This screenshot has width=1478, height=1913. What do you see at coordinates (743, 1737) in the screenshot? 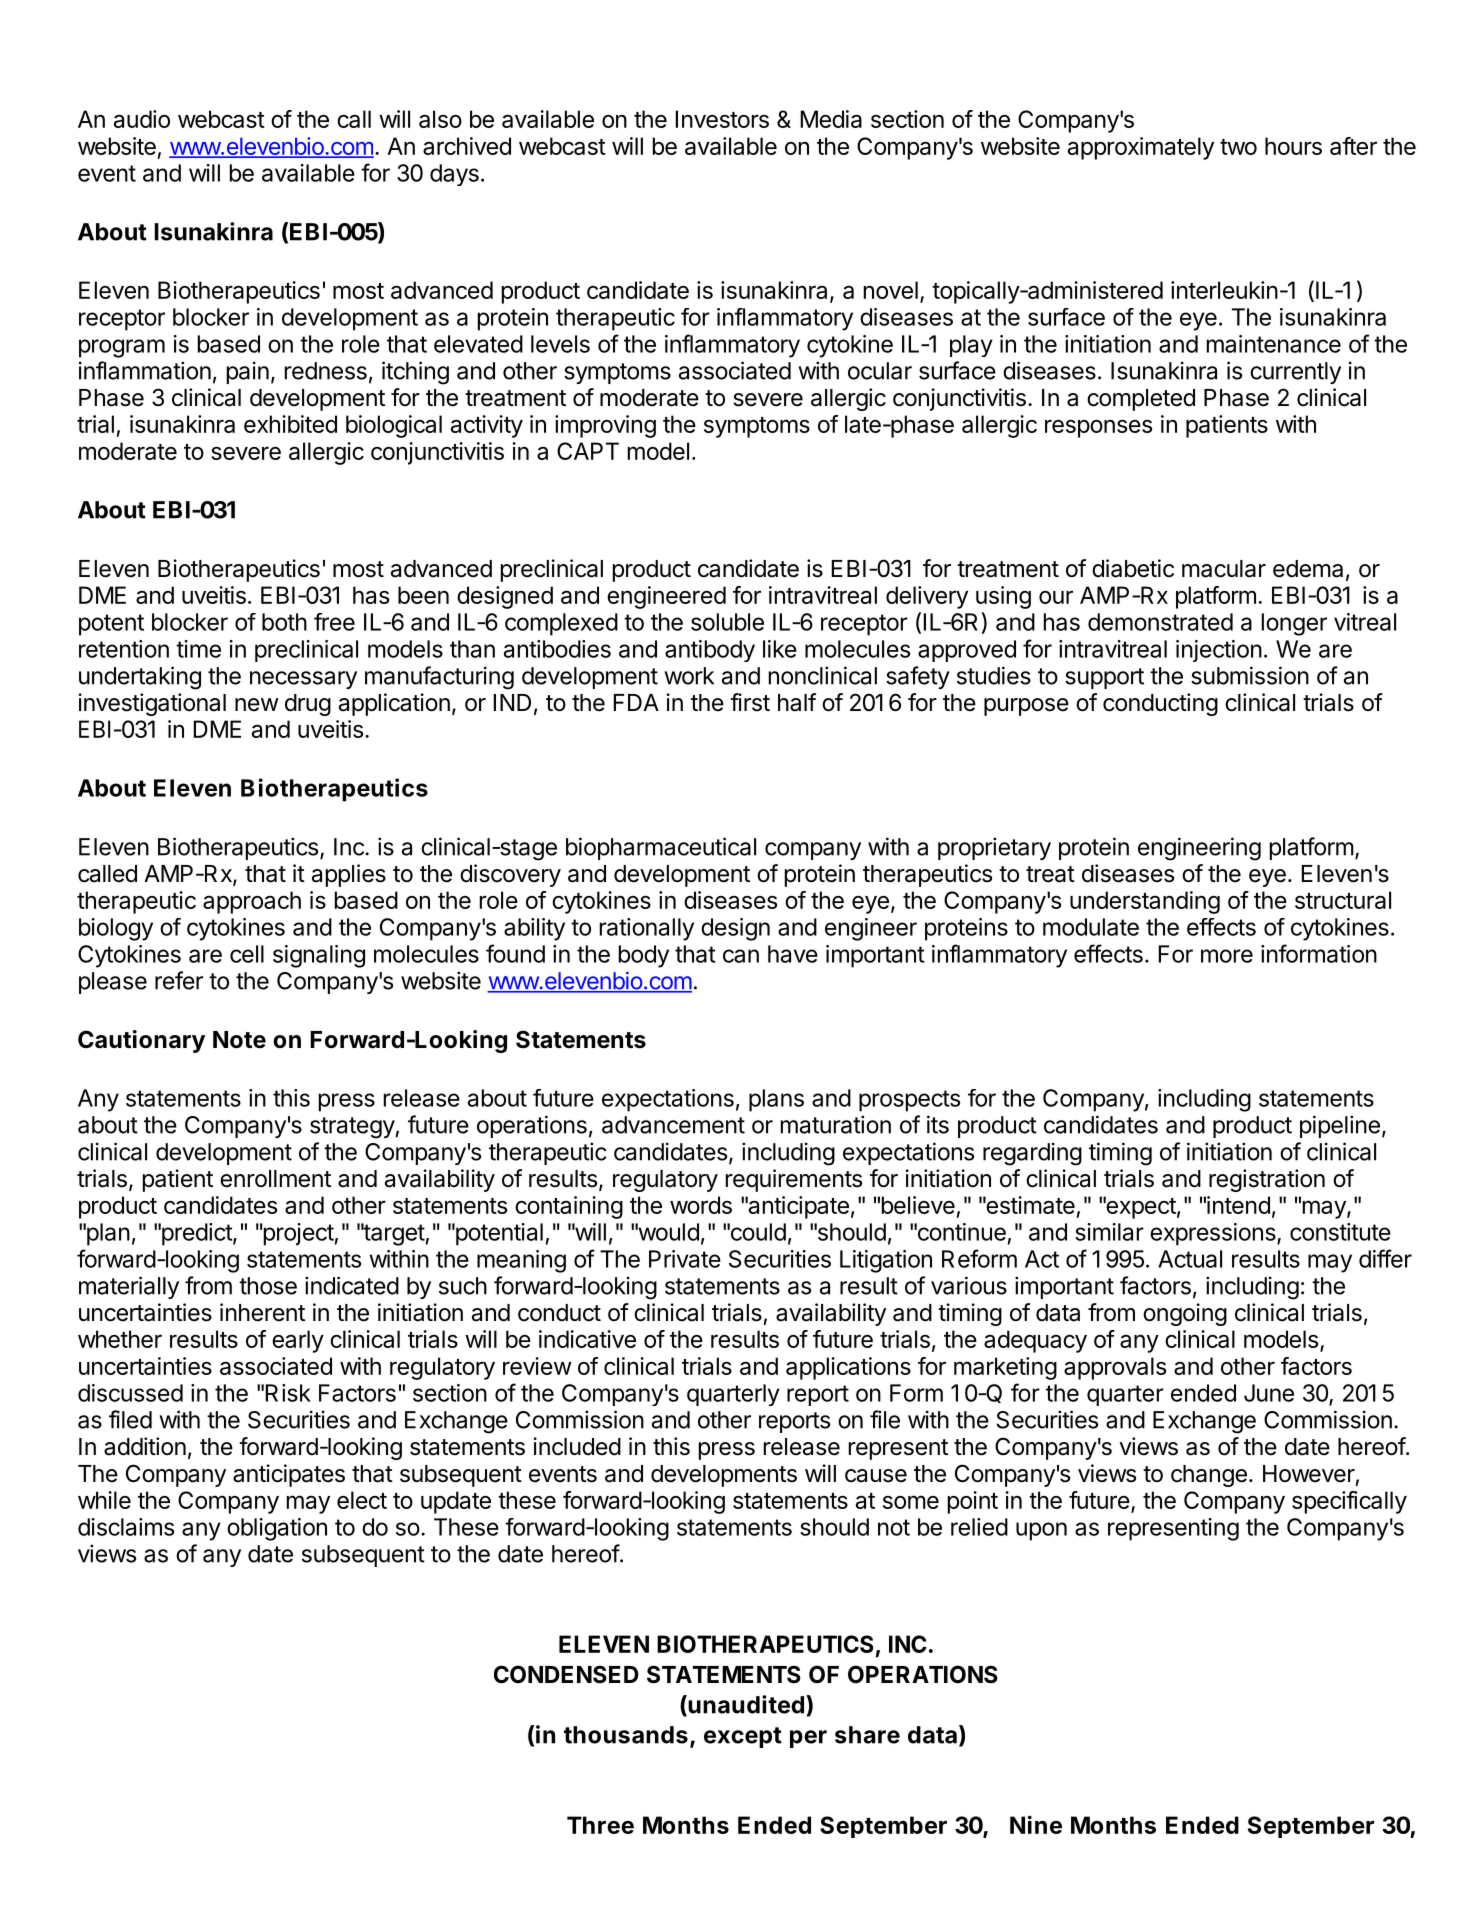
I see `except` at bounding box center [743, 1737].
